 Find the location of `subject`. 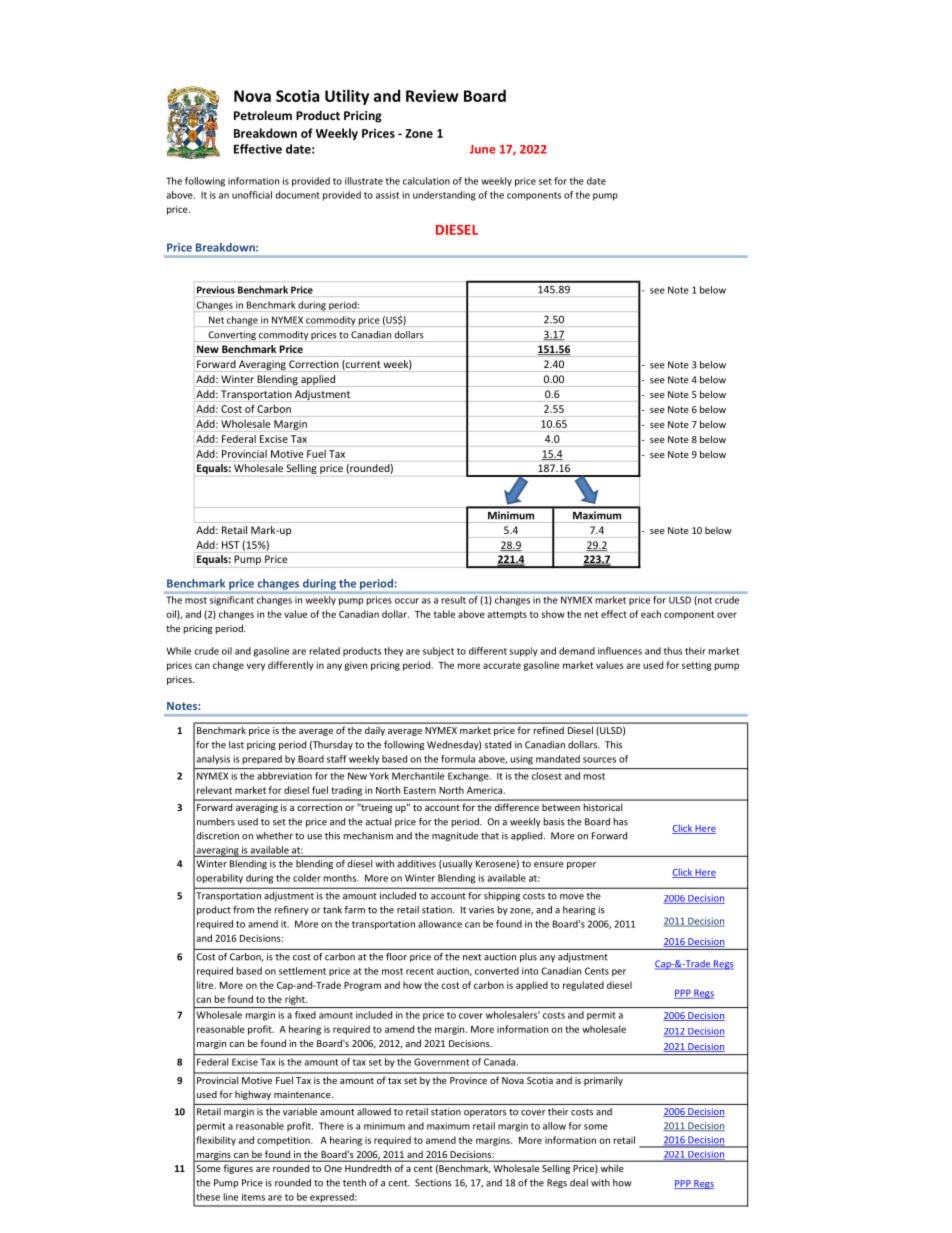

subject is located at coordinates (438, 652).
